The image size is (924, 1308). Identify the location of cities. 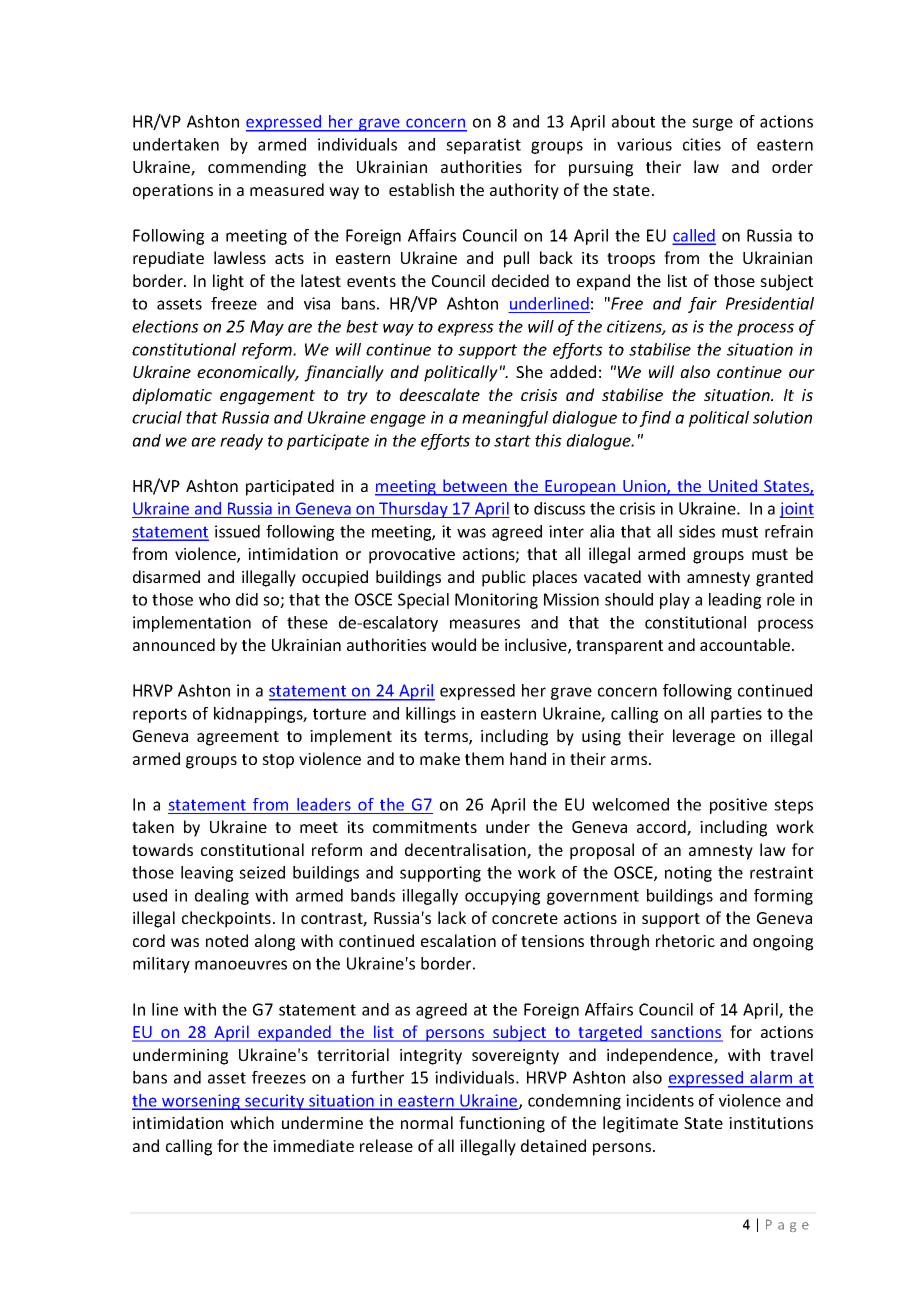
(702, 144).
